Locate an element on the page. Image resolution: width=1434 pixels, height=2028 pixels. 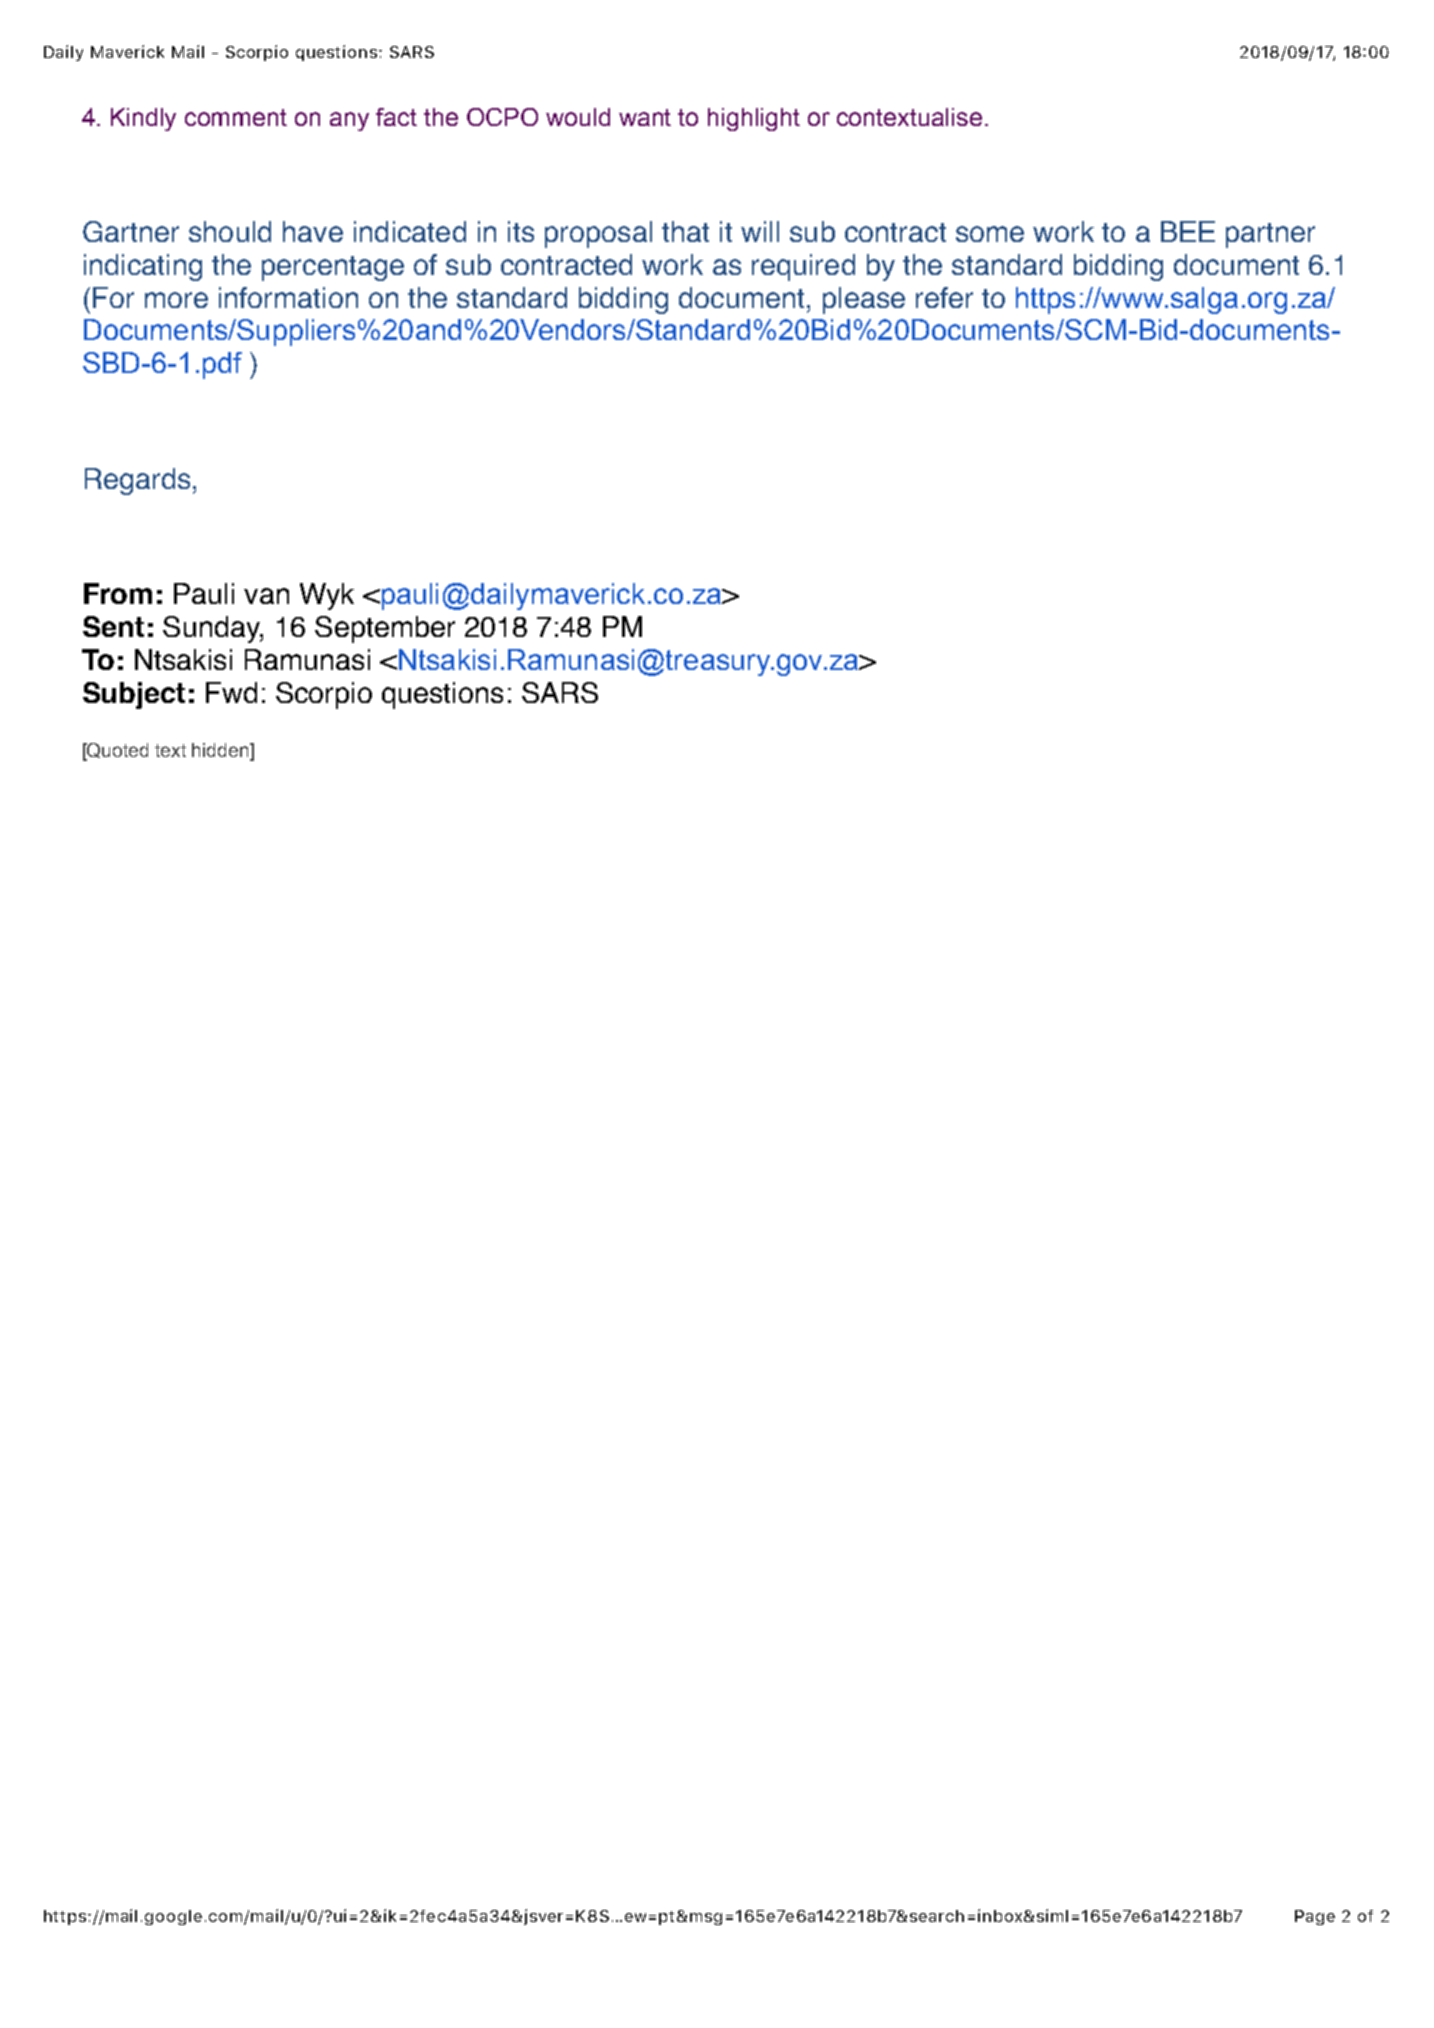
BEE is located at coordinates (1188, 231).
